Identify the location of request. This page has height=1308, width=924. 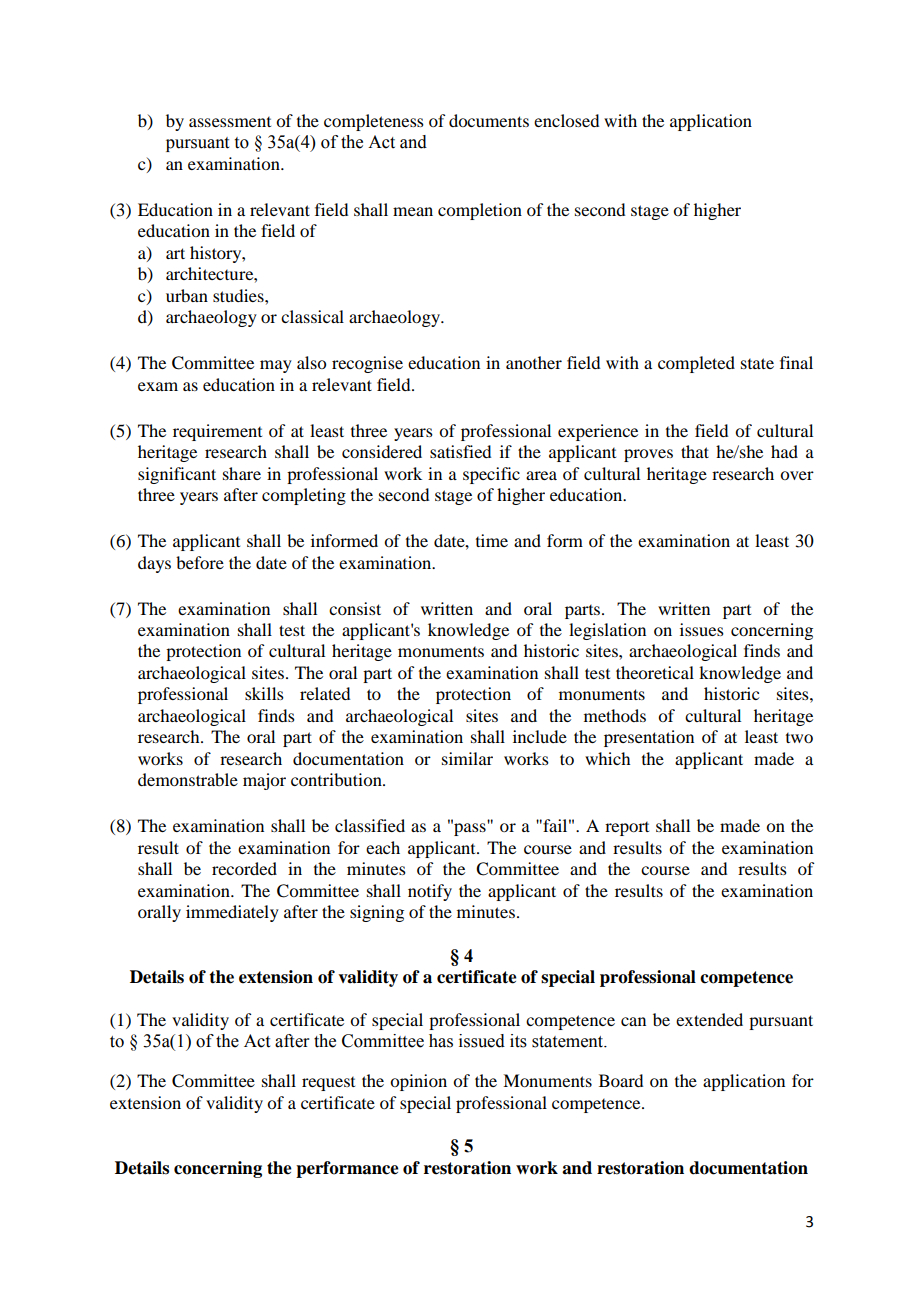
(328, 1084).
